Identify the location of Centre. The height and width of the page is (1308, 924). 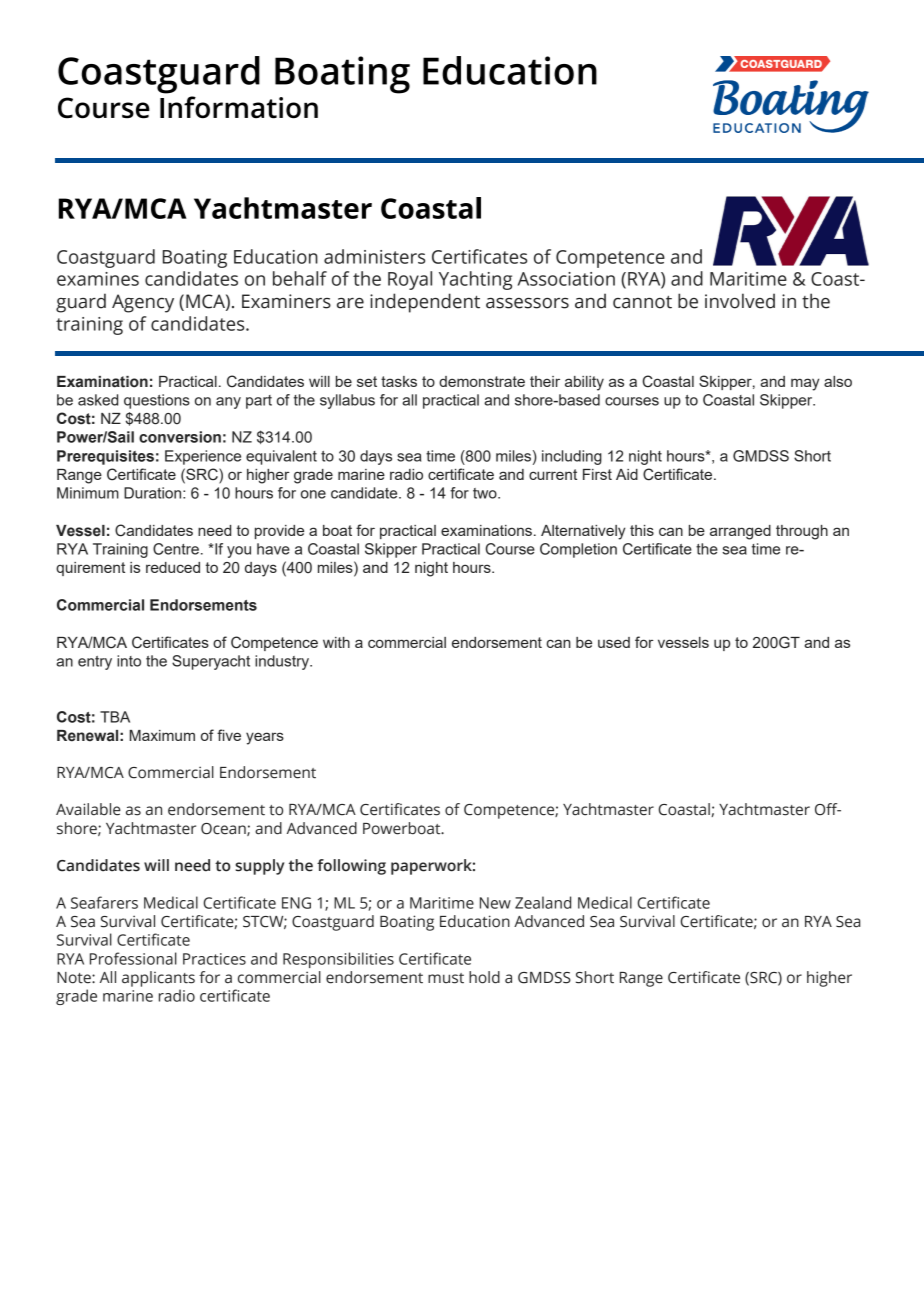
(176, 549).
